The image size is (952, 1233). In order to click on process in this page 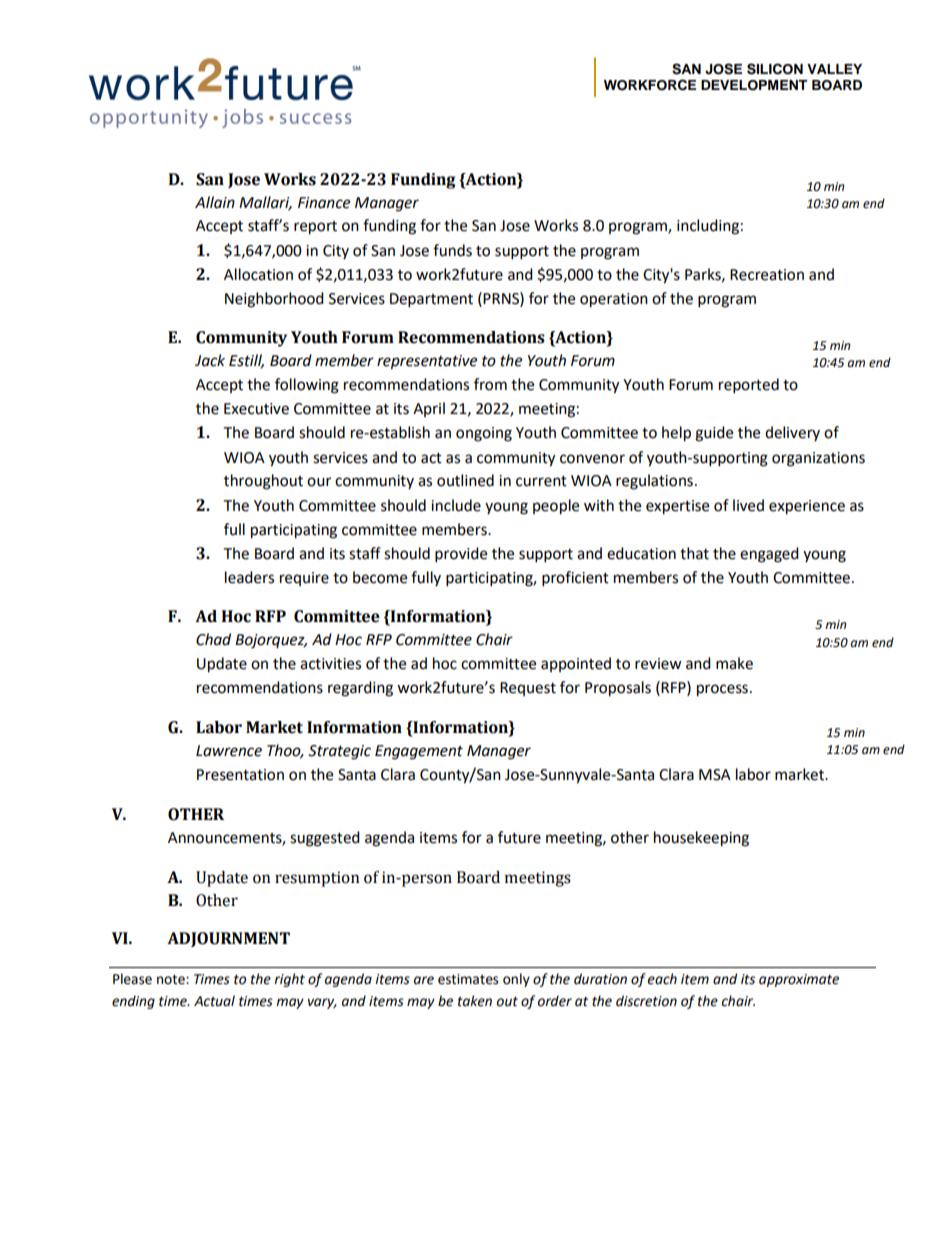, I will do `click(722, 690)`.
